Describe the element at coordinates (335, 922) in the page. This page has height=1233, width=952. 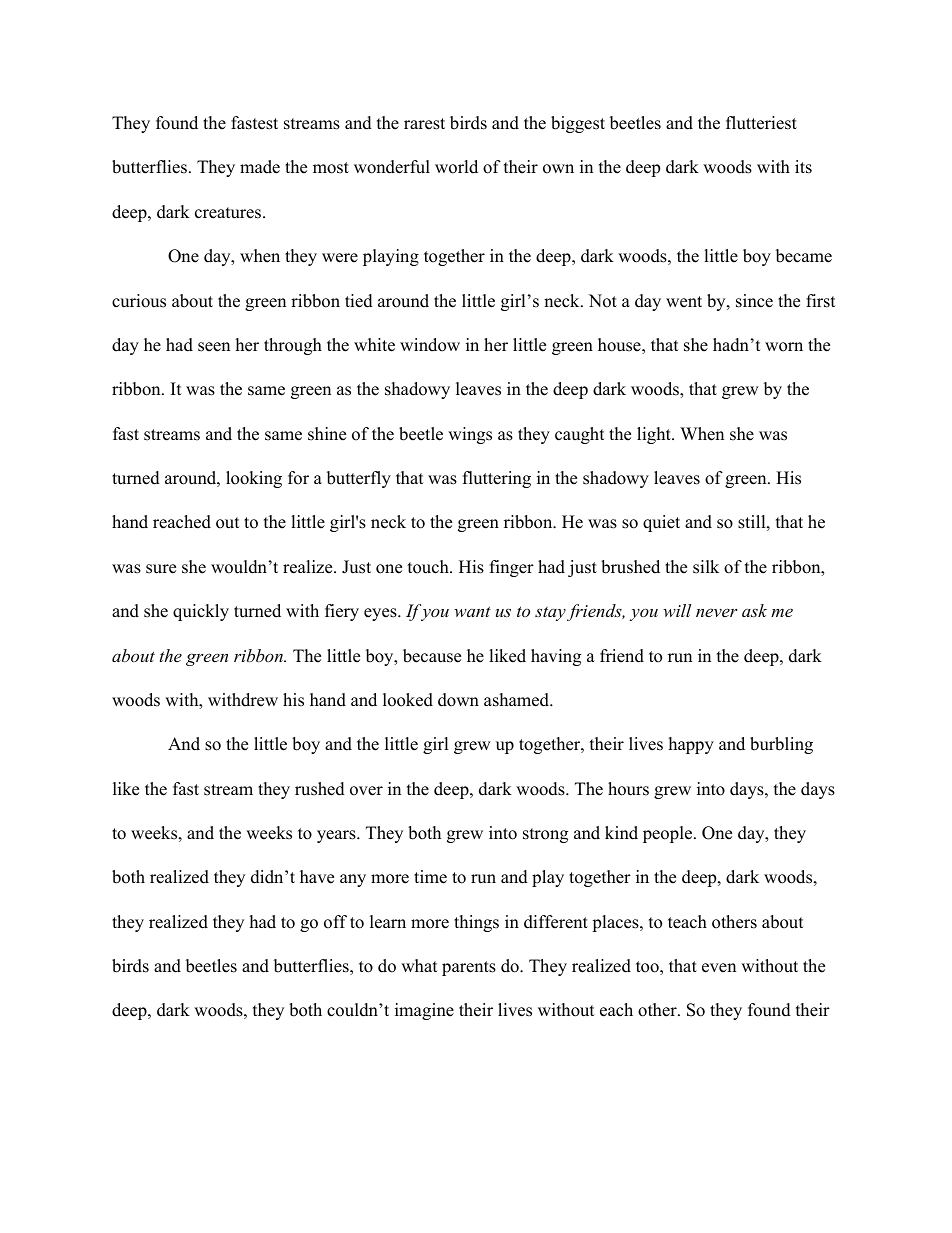
I see `off` at that location.
